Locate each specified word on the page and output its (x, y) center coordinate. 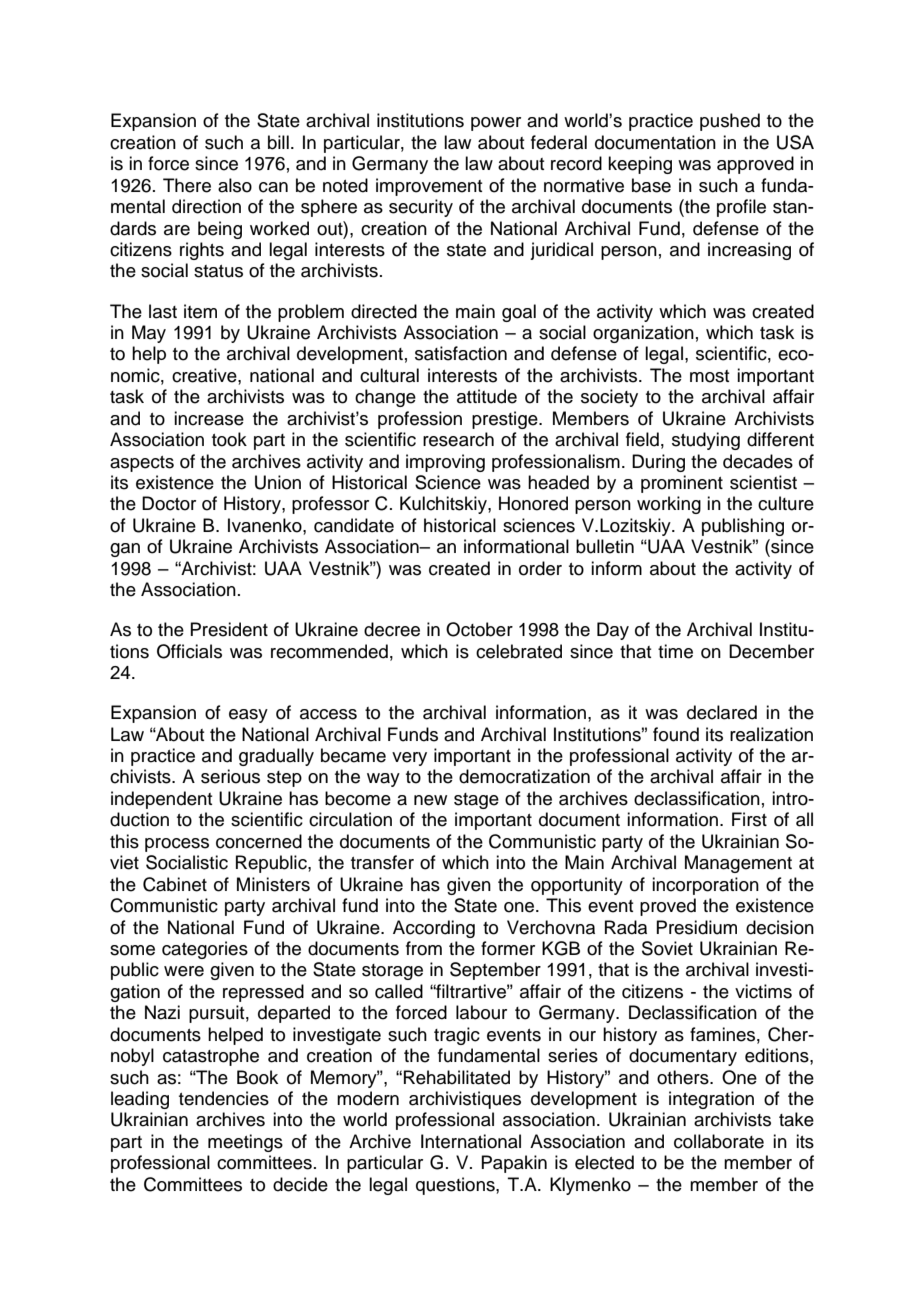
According (434, 929)
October (479, 629)
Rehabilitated (457, 1077)
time (675, 651)
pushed (730, 122)
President (229, 629)
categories (205, 950)
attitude (487, 396)
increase (209, 418)
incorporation (705, 886)
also (235, 185)
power (496, 124)
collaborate (719, 1141)
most (710, 376)
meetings (245, 1143)
